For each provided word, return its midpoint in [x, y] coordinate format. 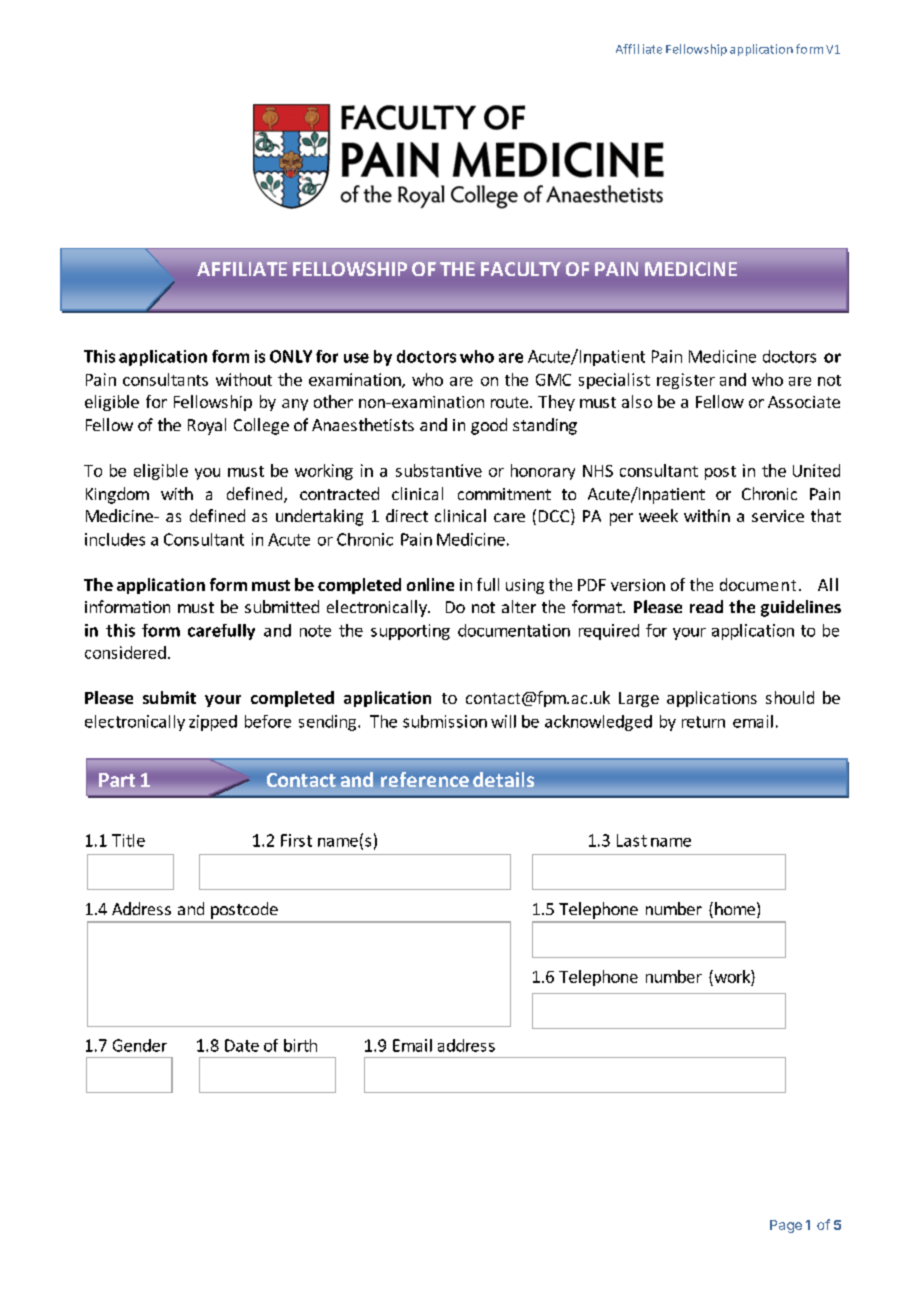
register [686, 381]
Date [242, 1045]
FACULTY [521, 269]
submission [445, 721]
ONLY [291, 356]
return [703, 722]
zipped [213, 723]
